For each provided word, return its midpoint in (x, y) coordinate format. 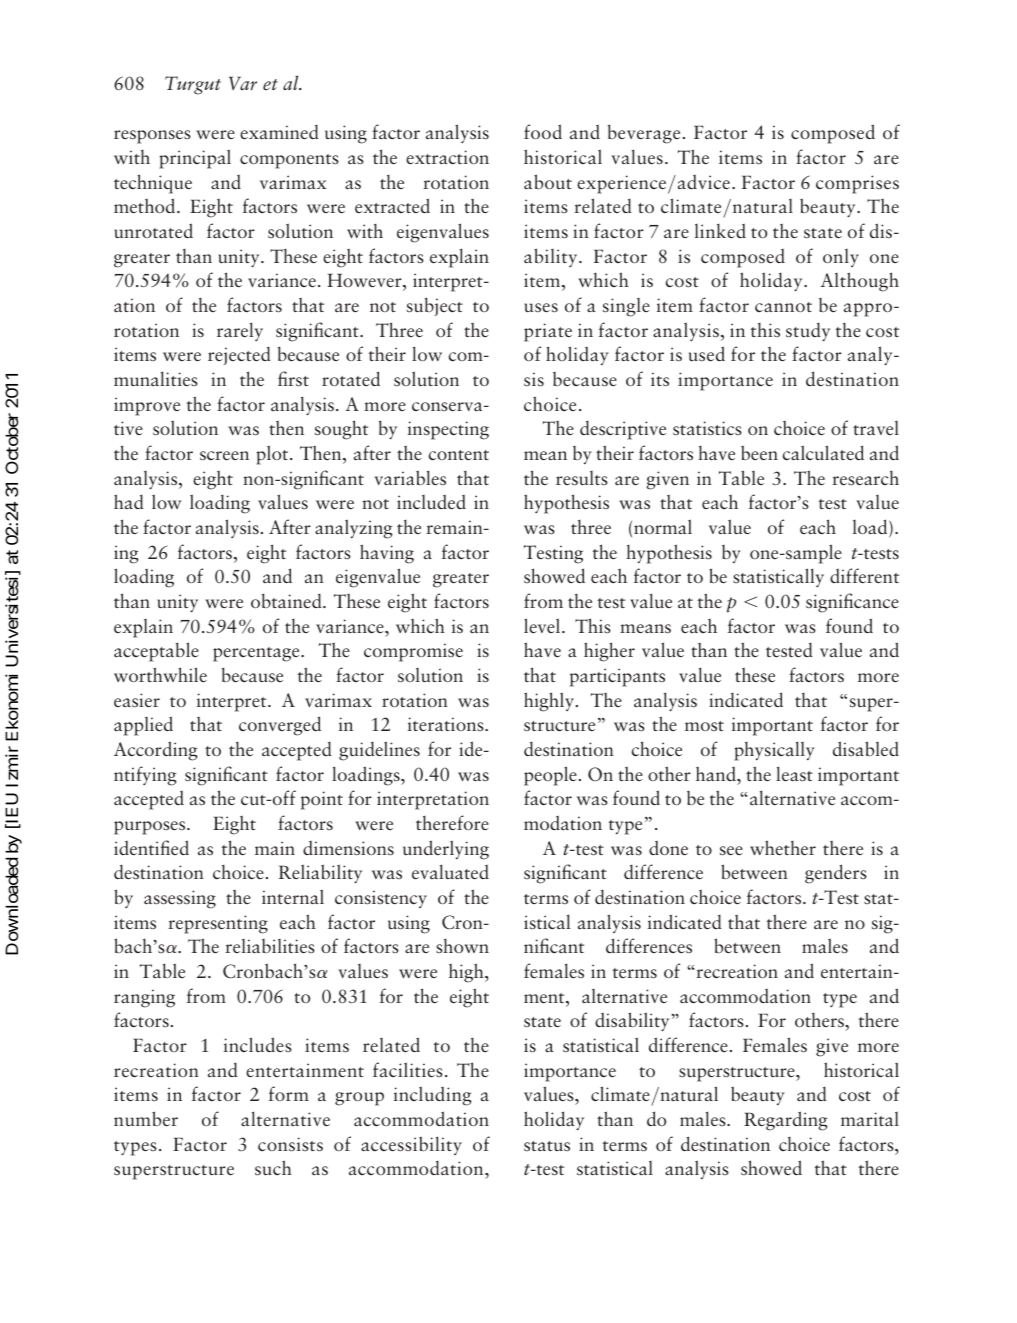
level (543, 625)
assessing (180, 899)
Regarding (786, 1121)
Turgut (193, 85)
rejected (239, 356)
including (433, 1096)
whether (783, 847)
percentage (257, 654)
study (808, 332)
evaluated (450, 871)
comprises (857, 184)
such (273, 1168)
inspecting (448, 430)
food (543, 131)
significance (852, 603)
